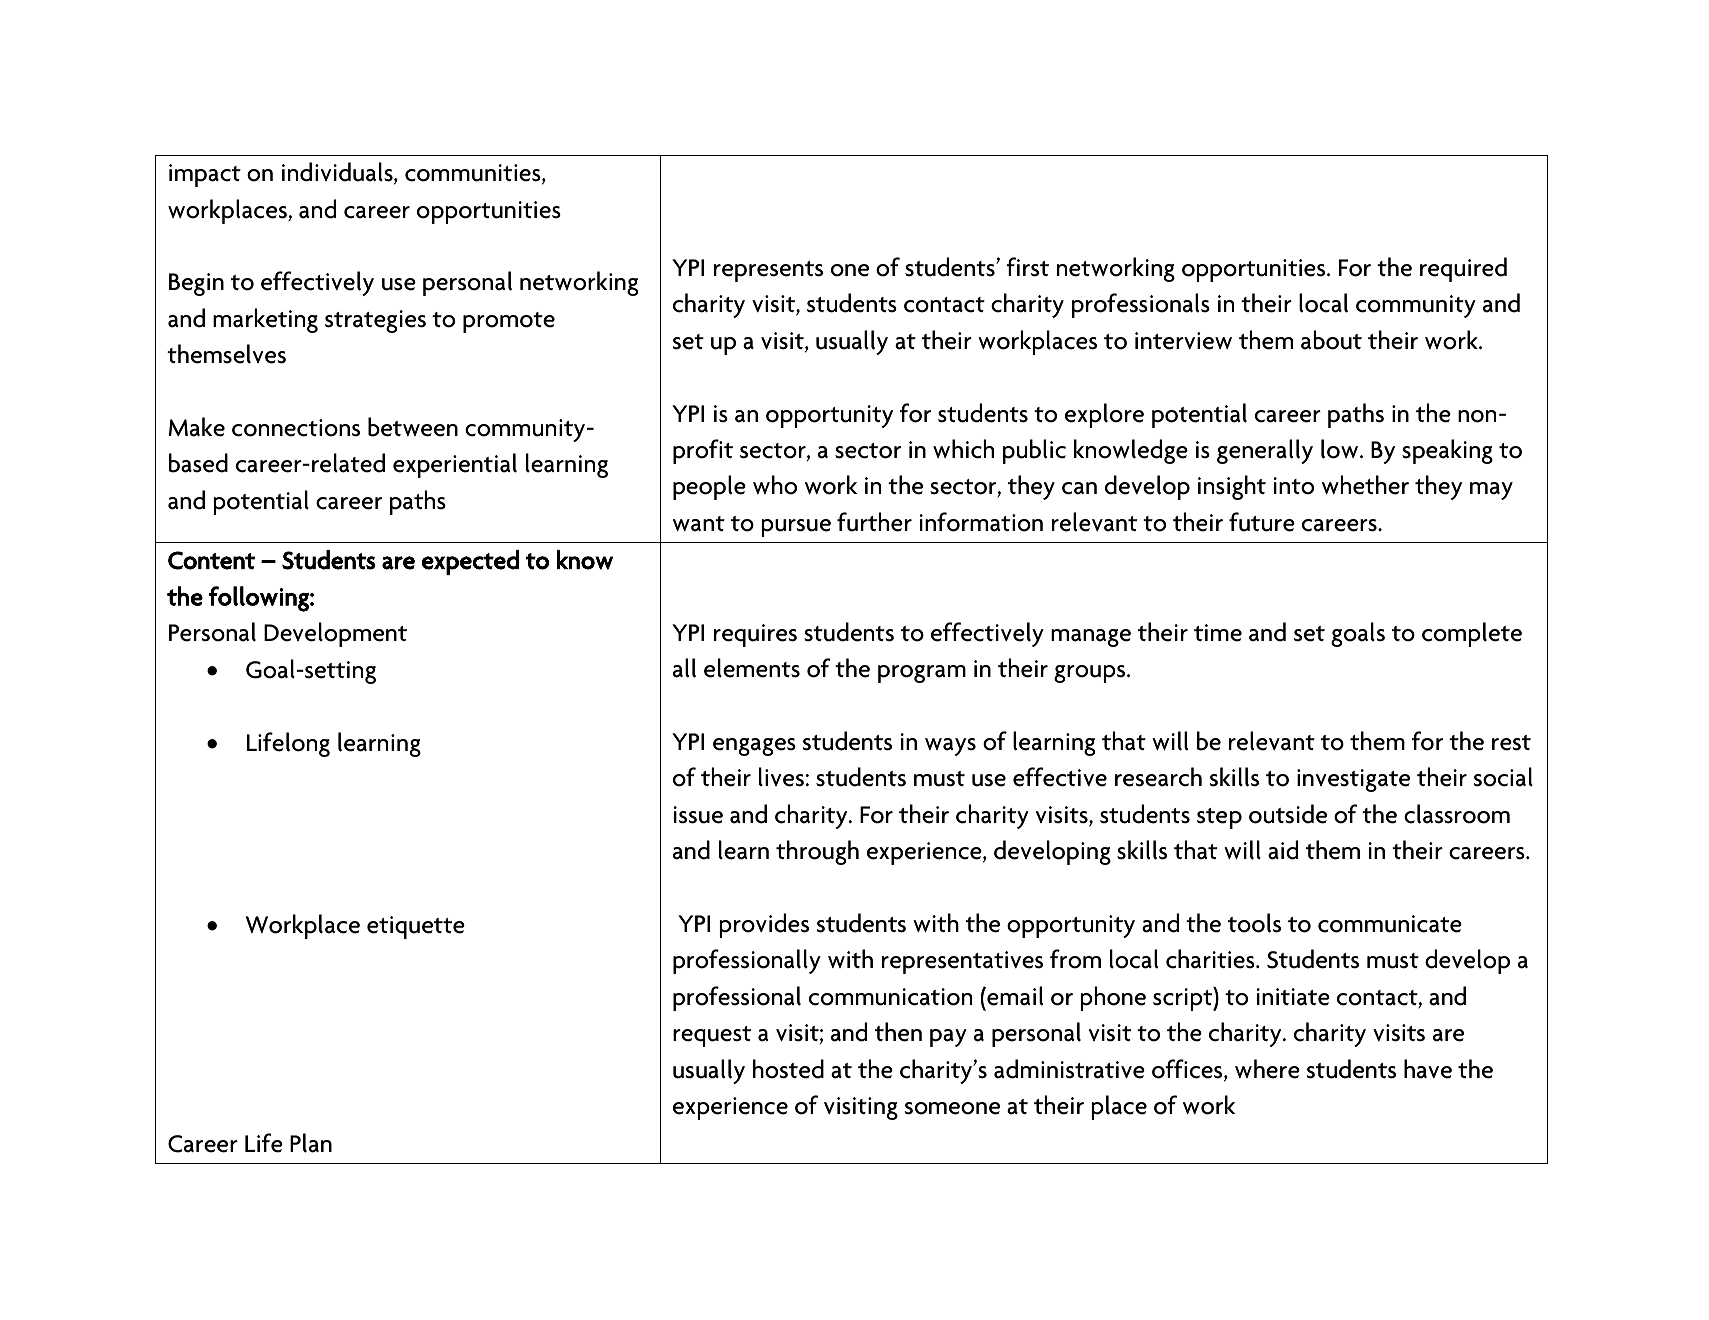 The image size is (1709, 1320). I want to click on which, so click(963, 449).
